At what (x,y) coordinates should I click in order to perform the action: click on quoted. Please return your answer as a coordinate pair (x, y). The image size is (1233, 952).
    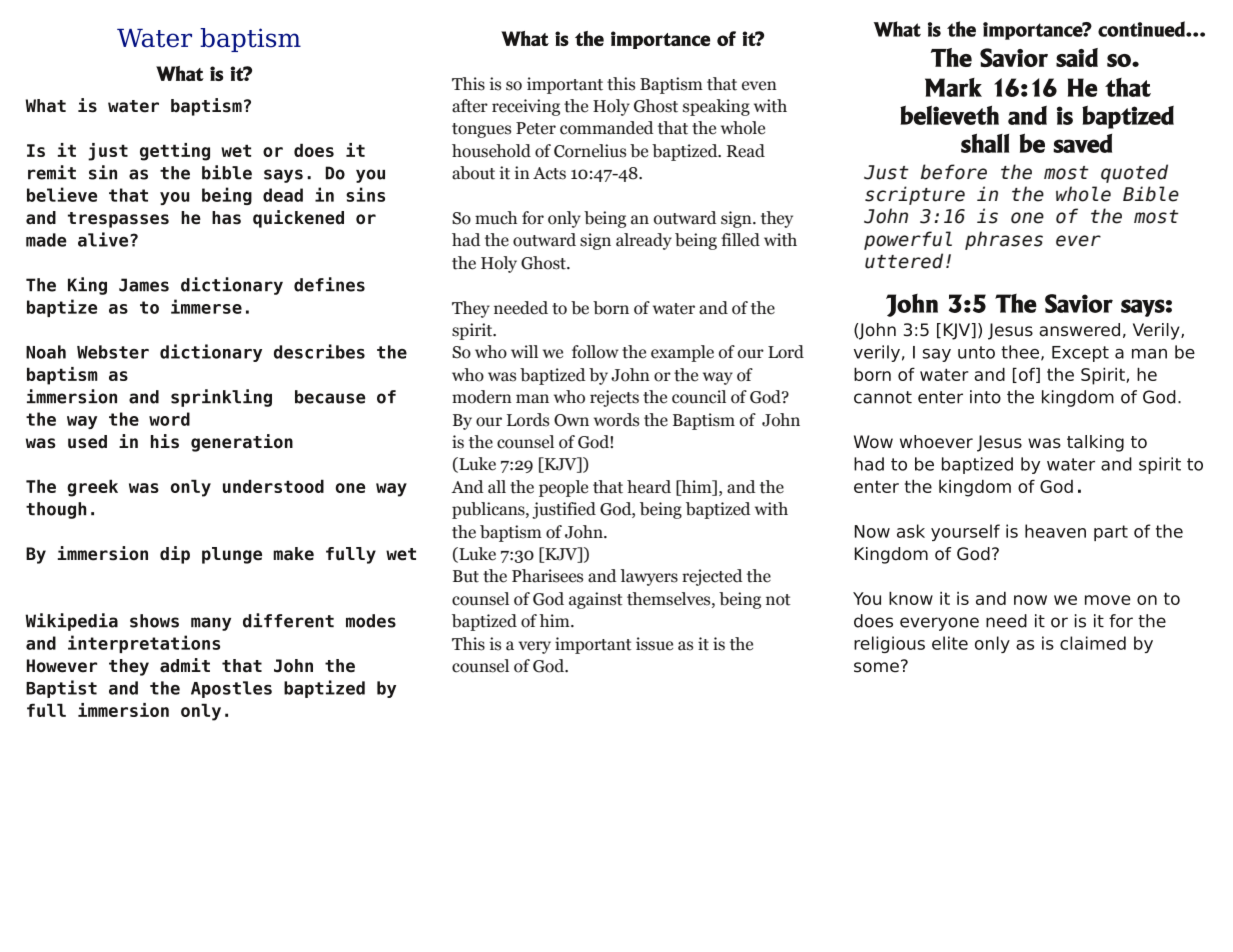
    Looking at the image, I should click on (1134, 173).
